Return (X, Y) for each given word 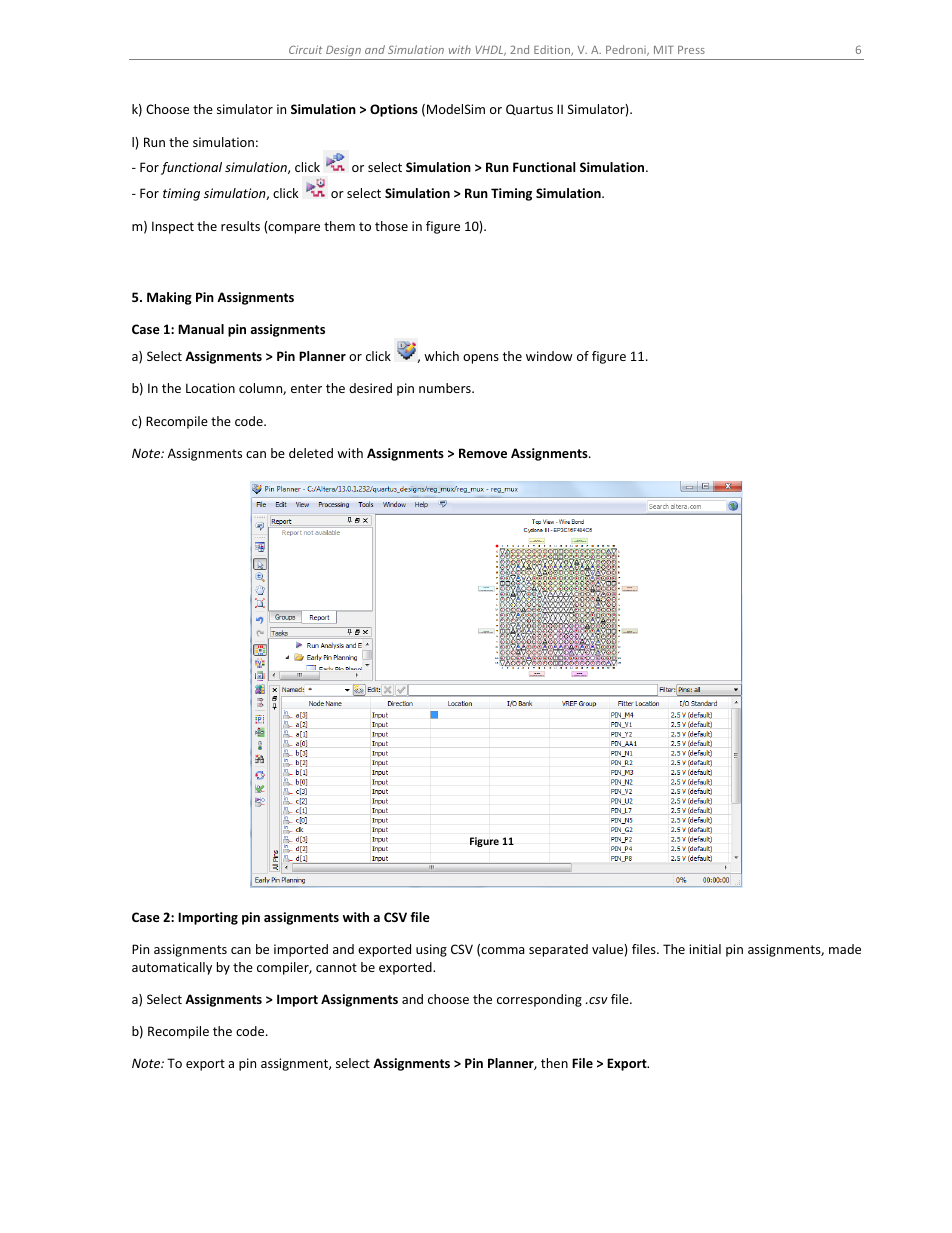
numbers (446, 388)
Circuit (305, 49)
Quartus (529, 109)
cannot (336, 967)
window (549, 356)
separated (558, 950)
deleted (311, 453)
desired (370, 388)
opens (481, 359)
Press (691, 50)
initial (705, 949)
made (845, 949)
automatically (172, 968)
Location (210, 388)
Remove (483, 453)
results (240, 226)
